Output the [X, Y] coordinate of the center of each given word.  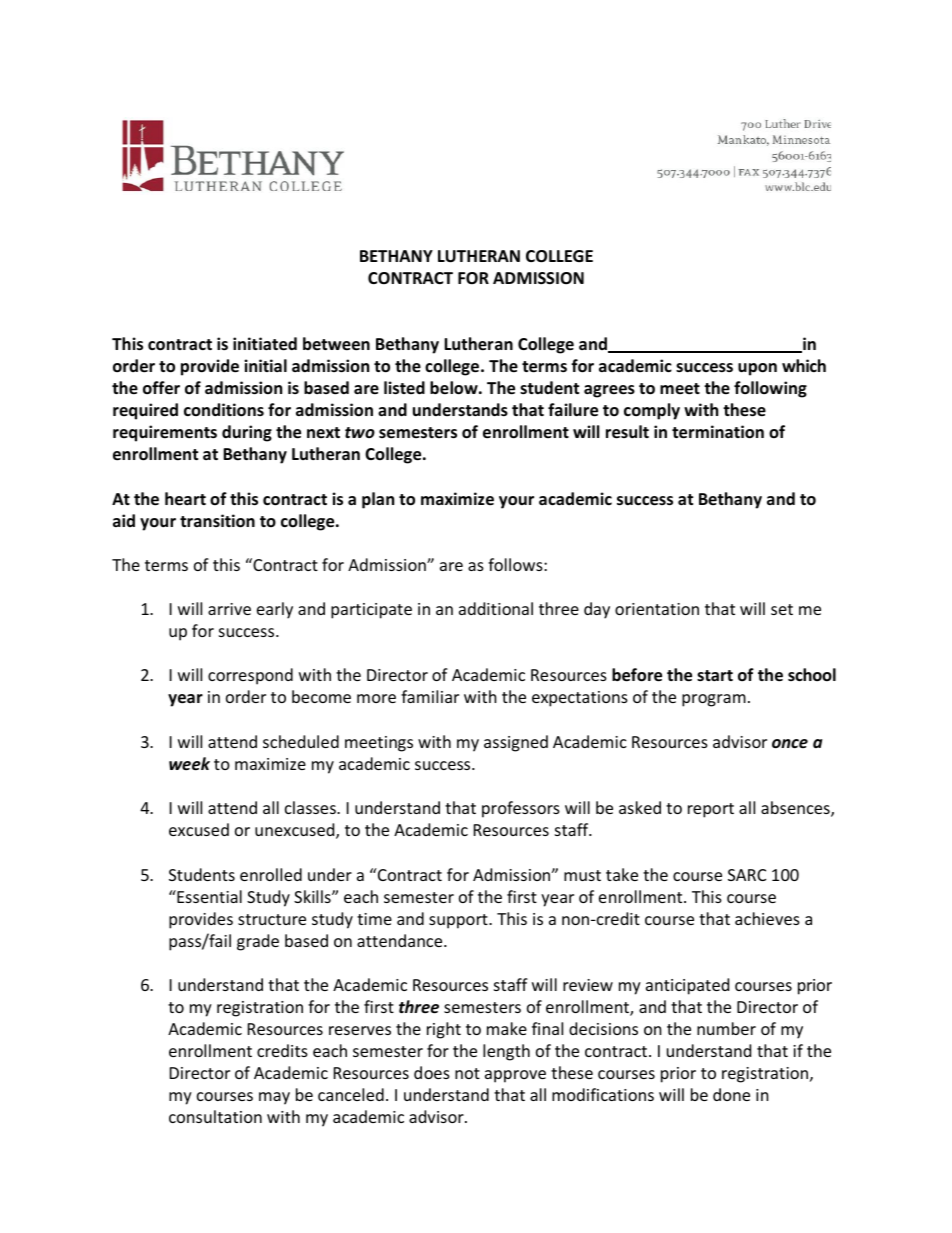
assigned [516, 743]
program [714, 700]
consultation [215, 1116]
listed [404, 388]
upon [757, 369]
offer [161, 388]
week [189, 764]
